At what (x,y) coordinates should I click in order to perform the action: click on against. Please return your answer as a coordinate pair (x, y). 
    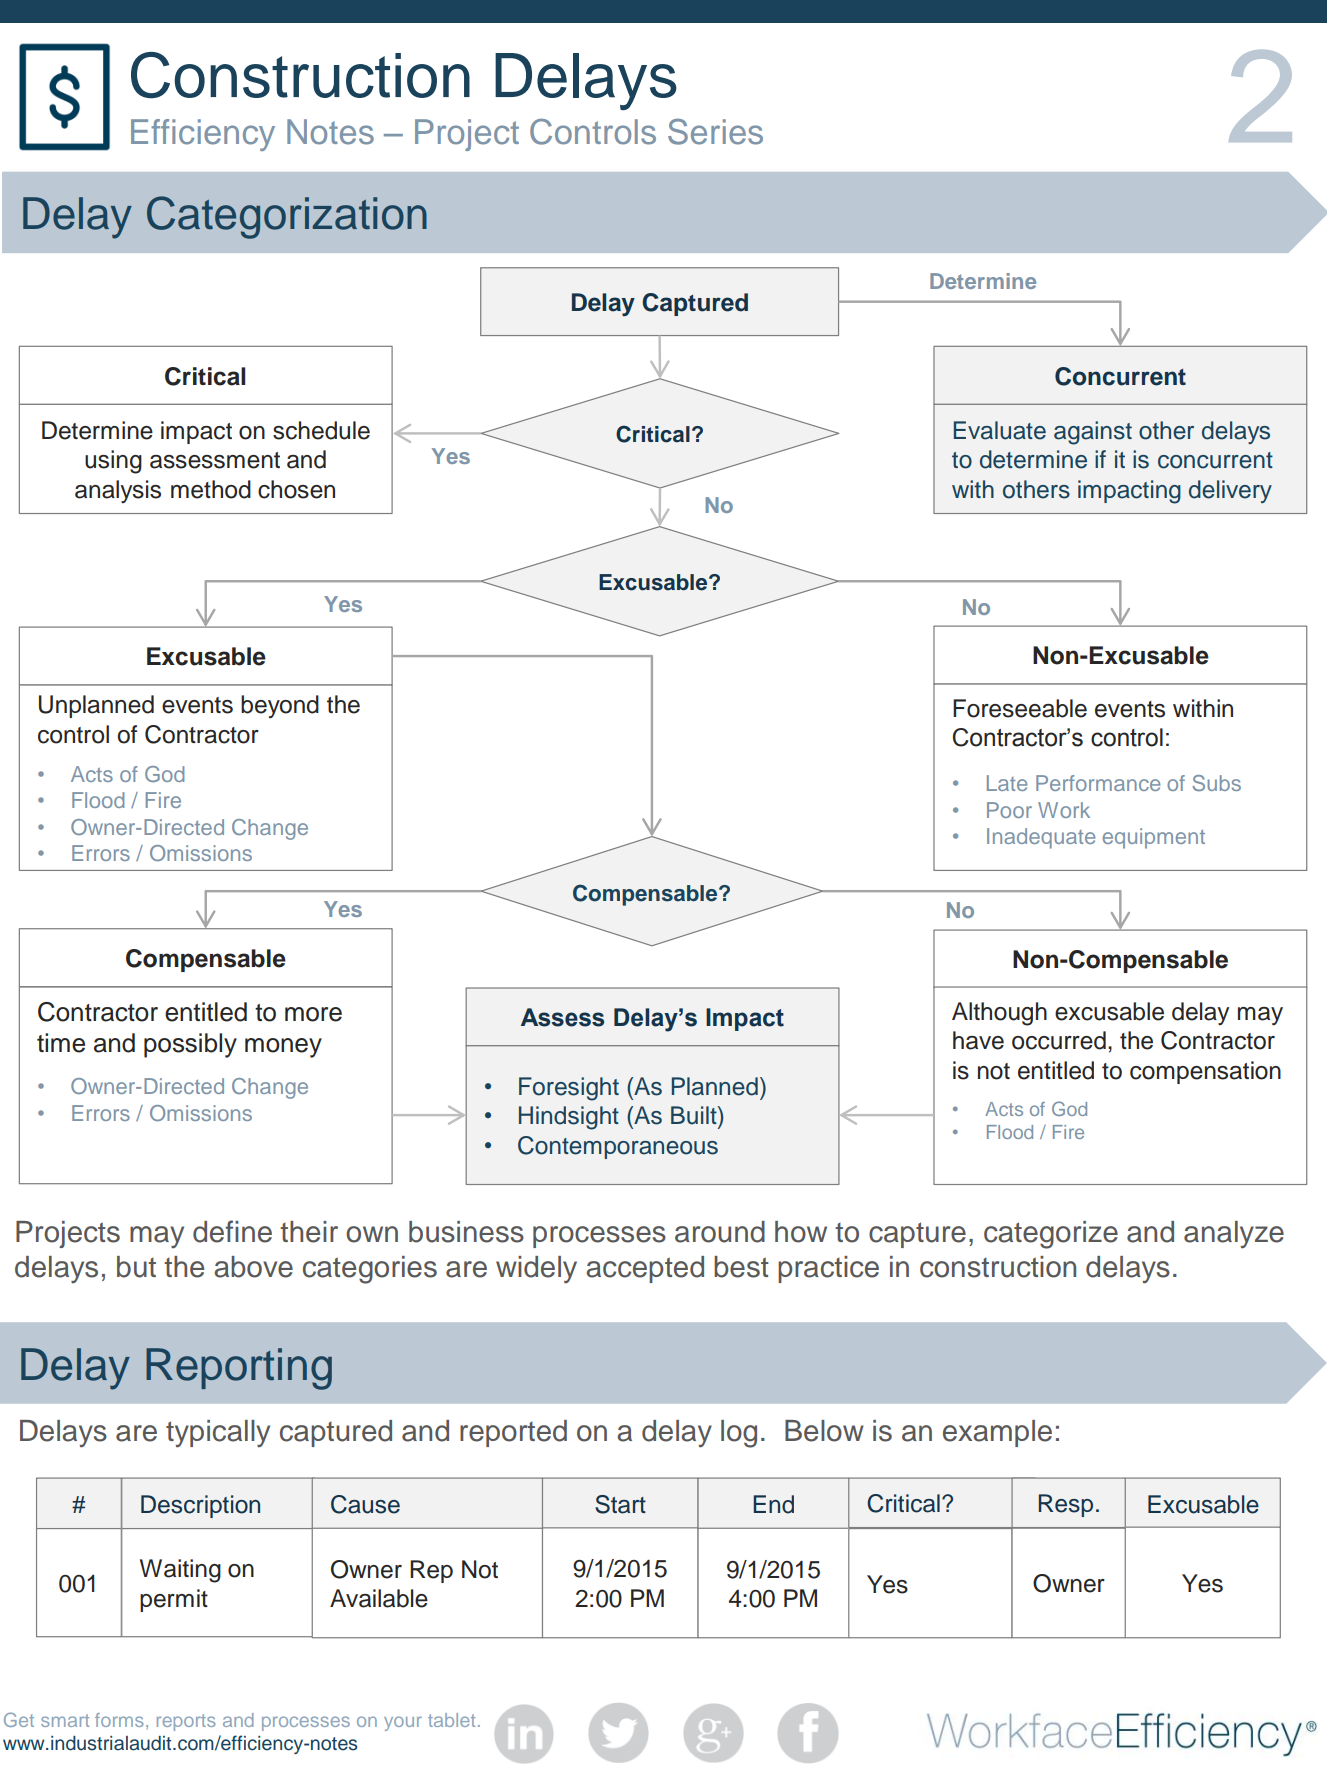
    Looking at the image, I should click on (1093, 433).
